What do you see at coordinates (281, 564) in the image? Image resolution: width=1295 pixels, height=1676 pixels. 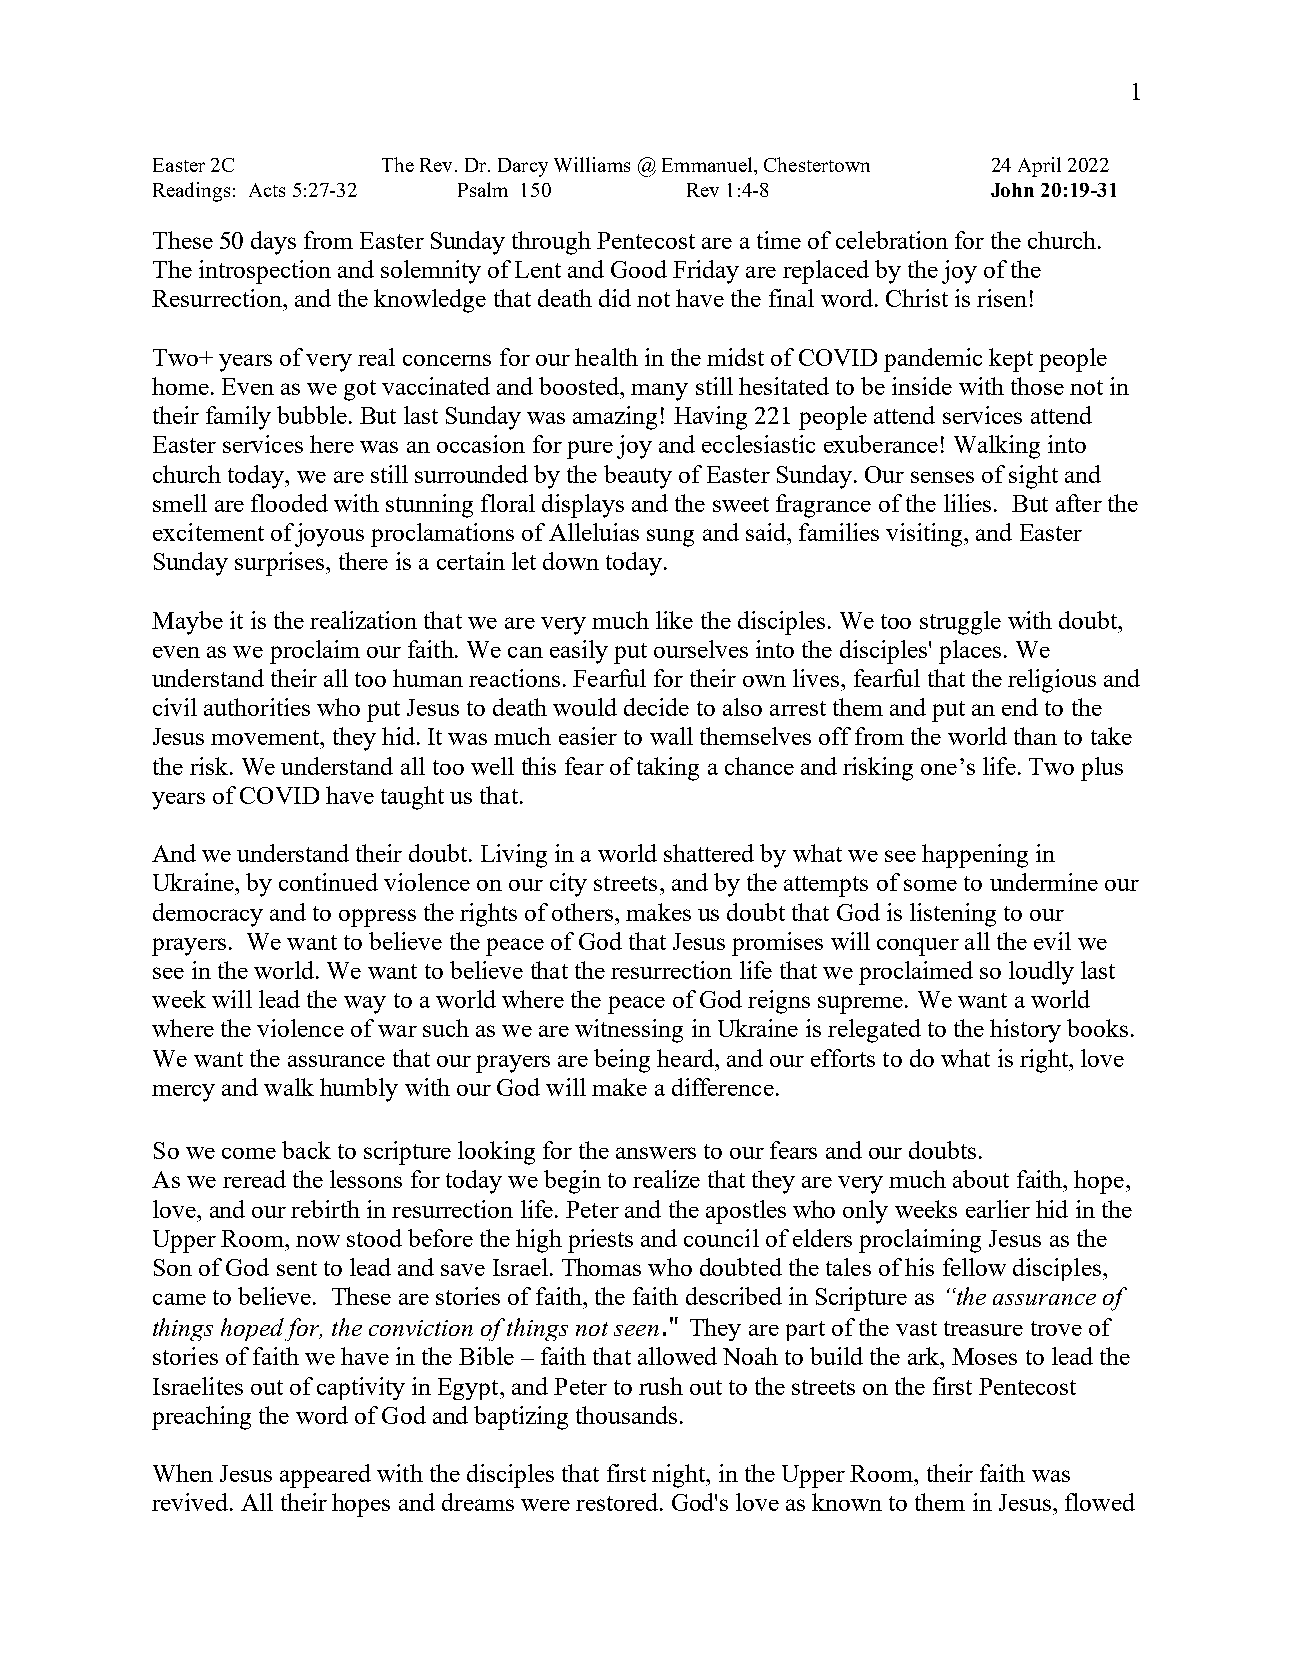 I see `surprises` at bounding box center [281, 564].
